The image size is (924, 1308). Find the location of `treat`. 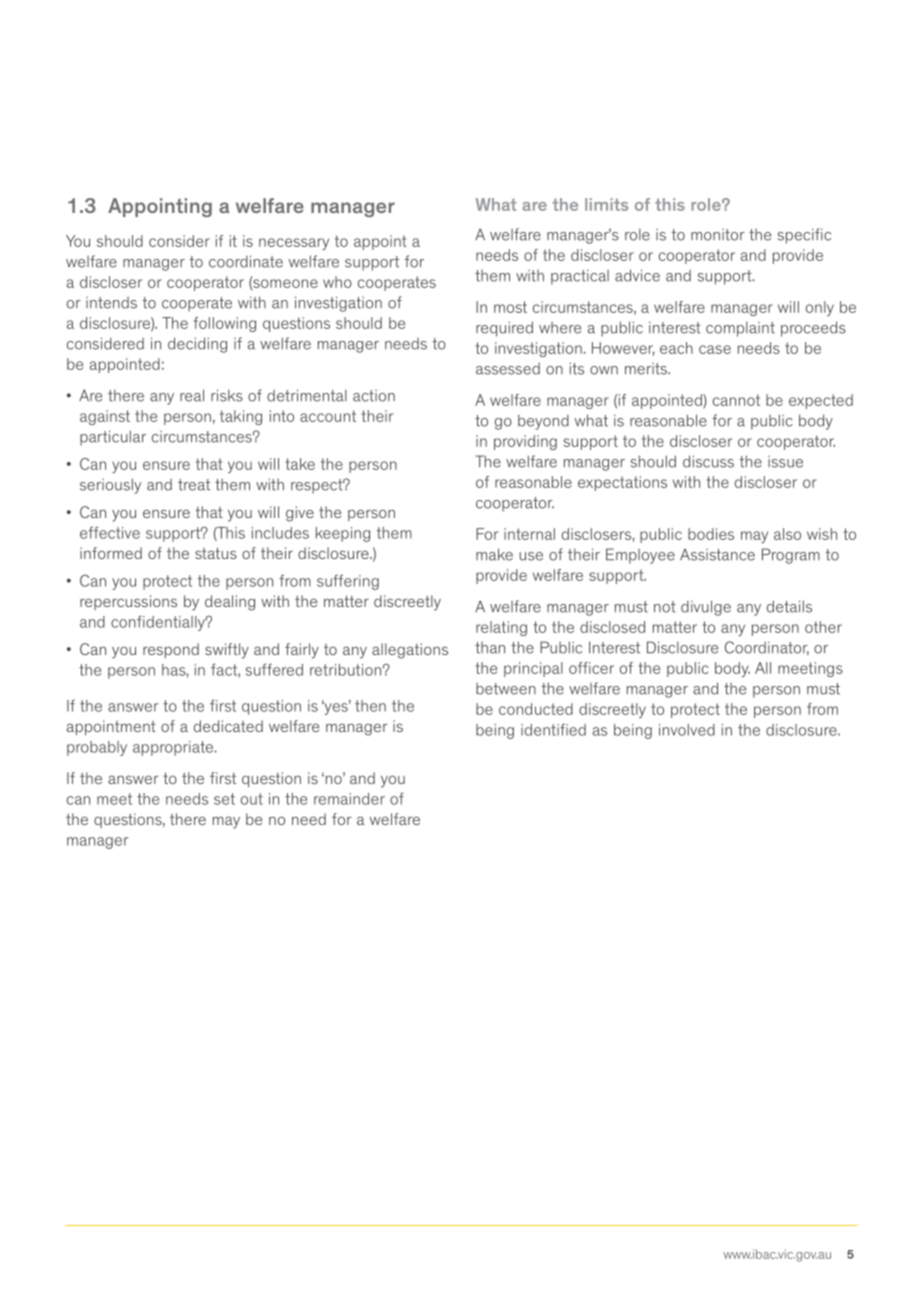

treat is located at coordinates (194, 485).
